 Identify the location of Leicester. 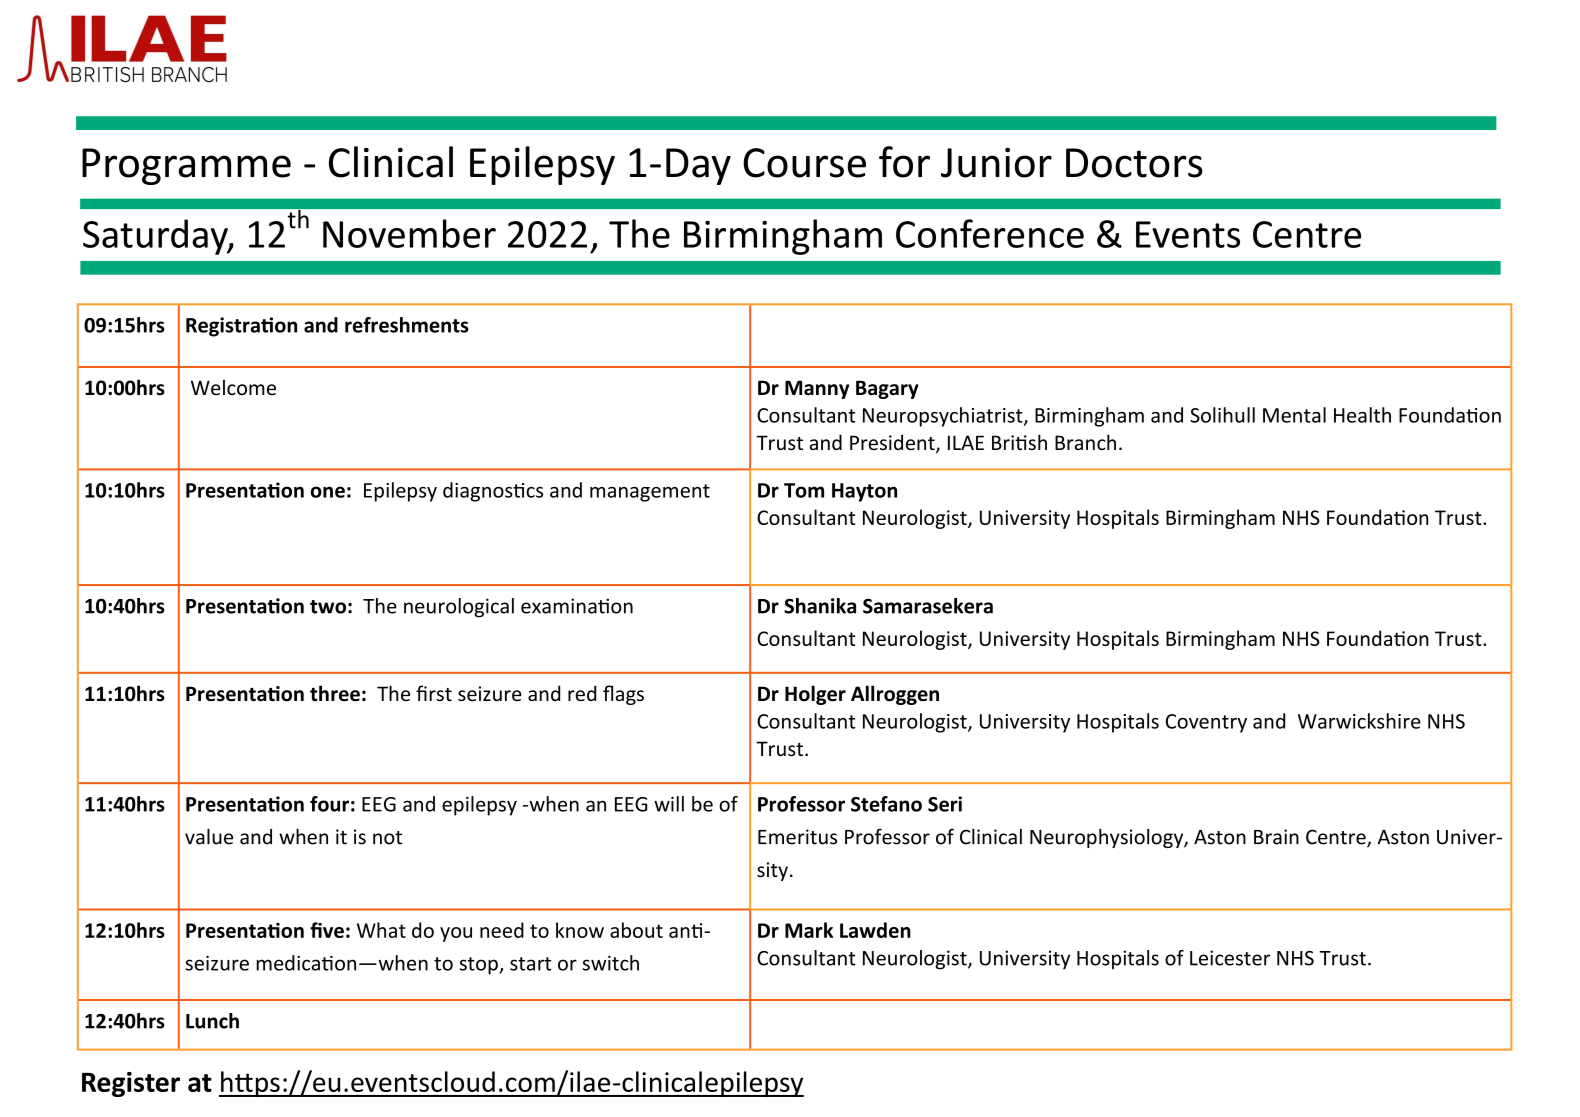
(1230, 958).
